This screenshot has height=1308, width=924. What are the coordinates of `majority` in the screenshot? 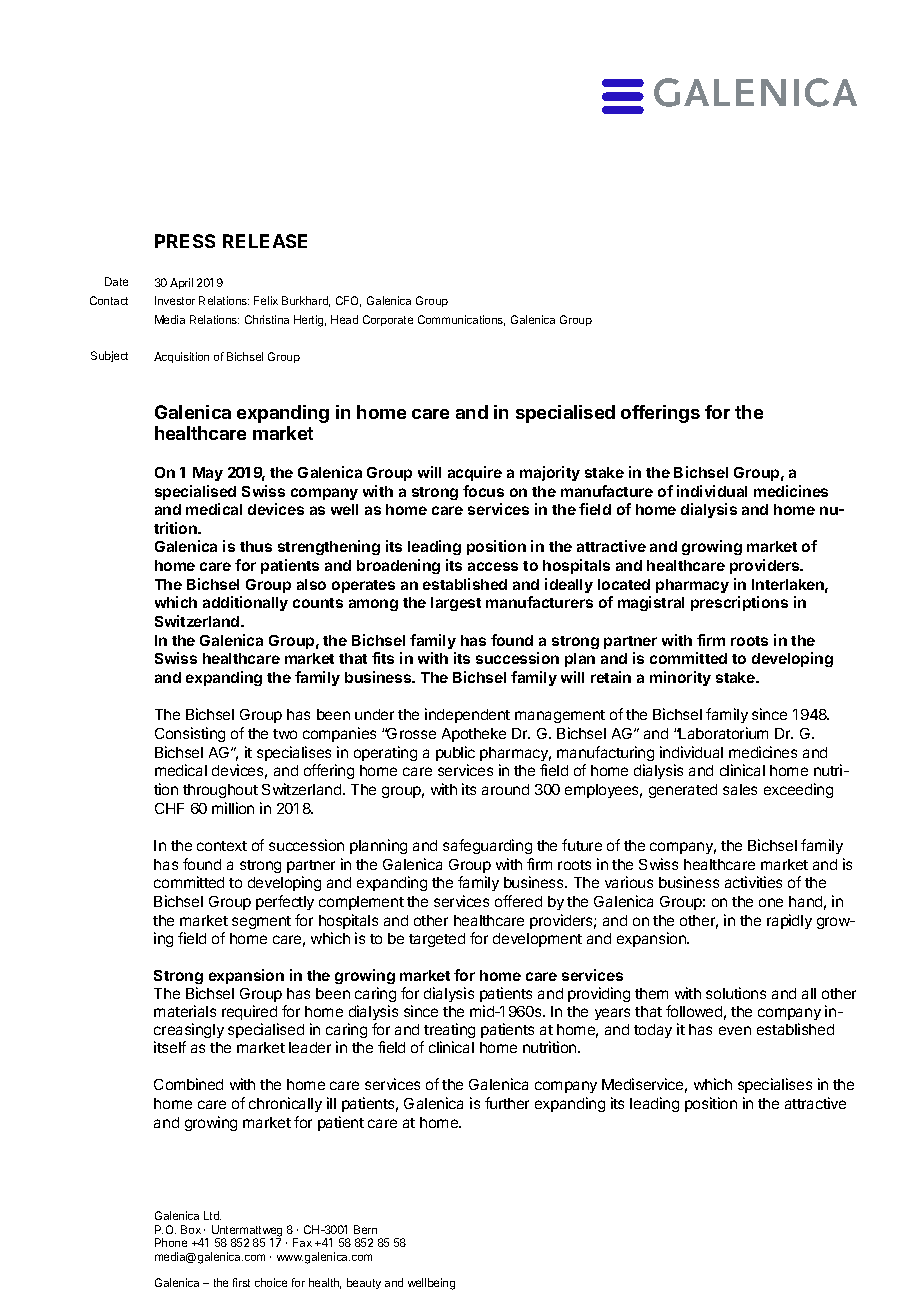 It's located at (550, 473).
